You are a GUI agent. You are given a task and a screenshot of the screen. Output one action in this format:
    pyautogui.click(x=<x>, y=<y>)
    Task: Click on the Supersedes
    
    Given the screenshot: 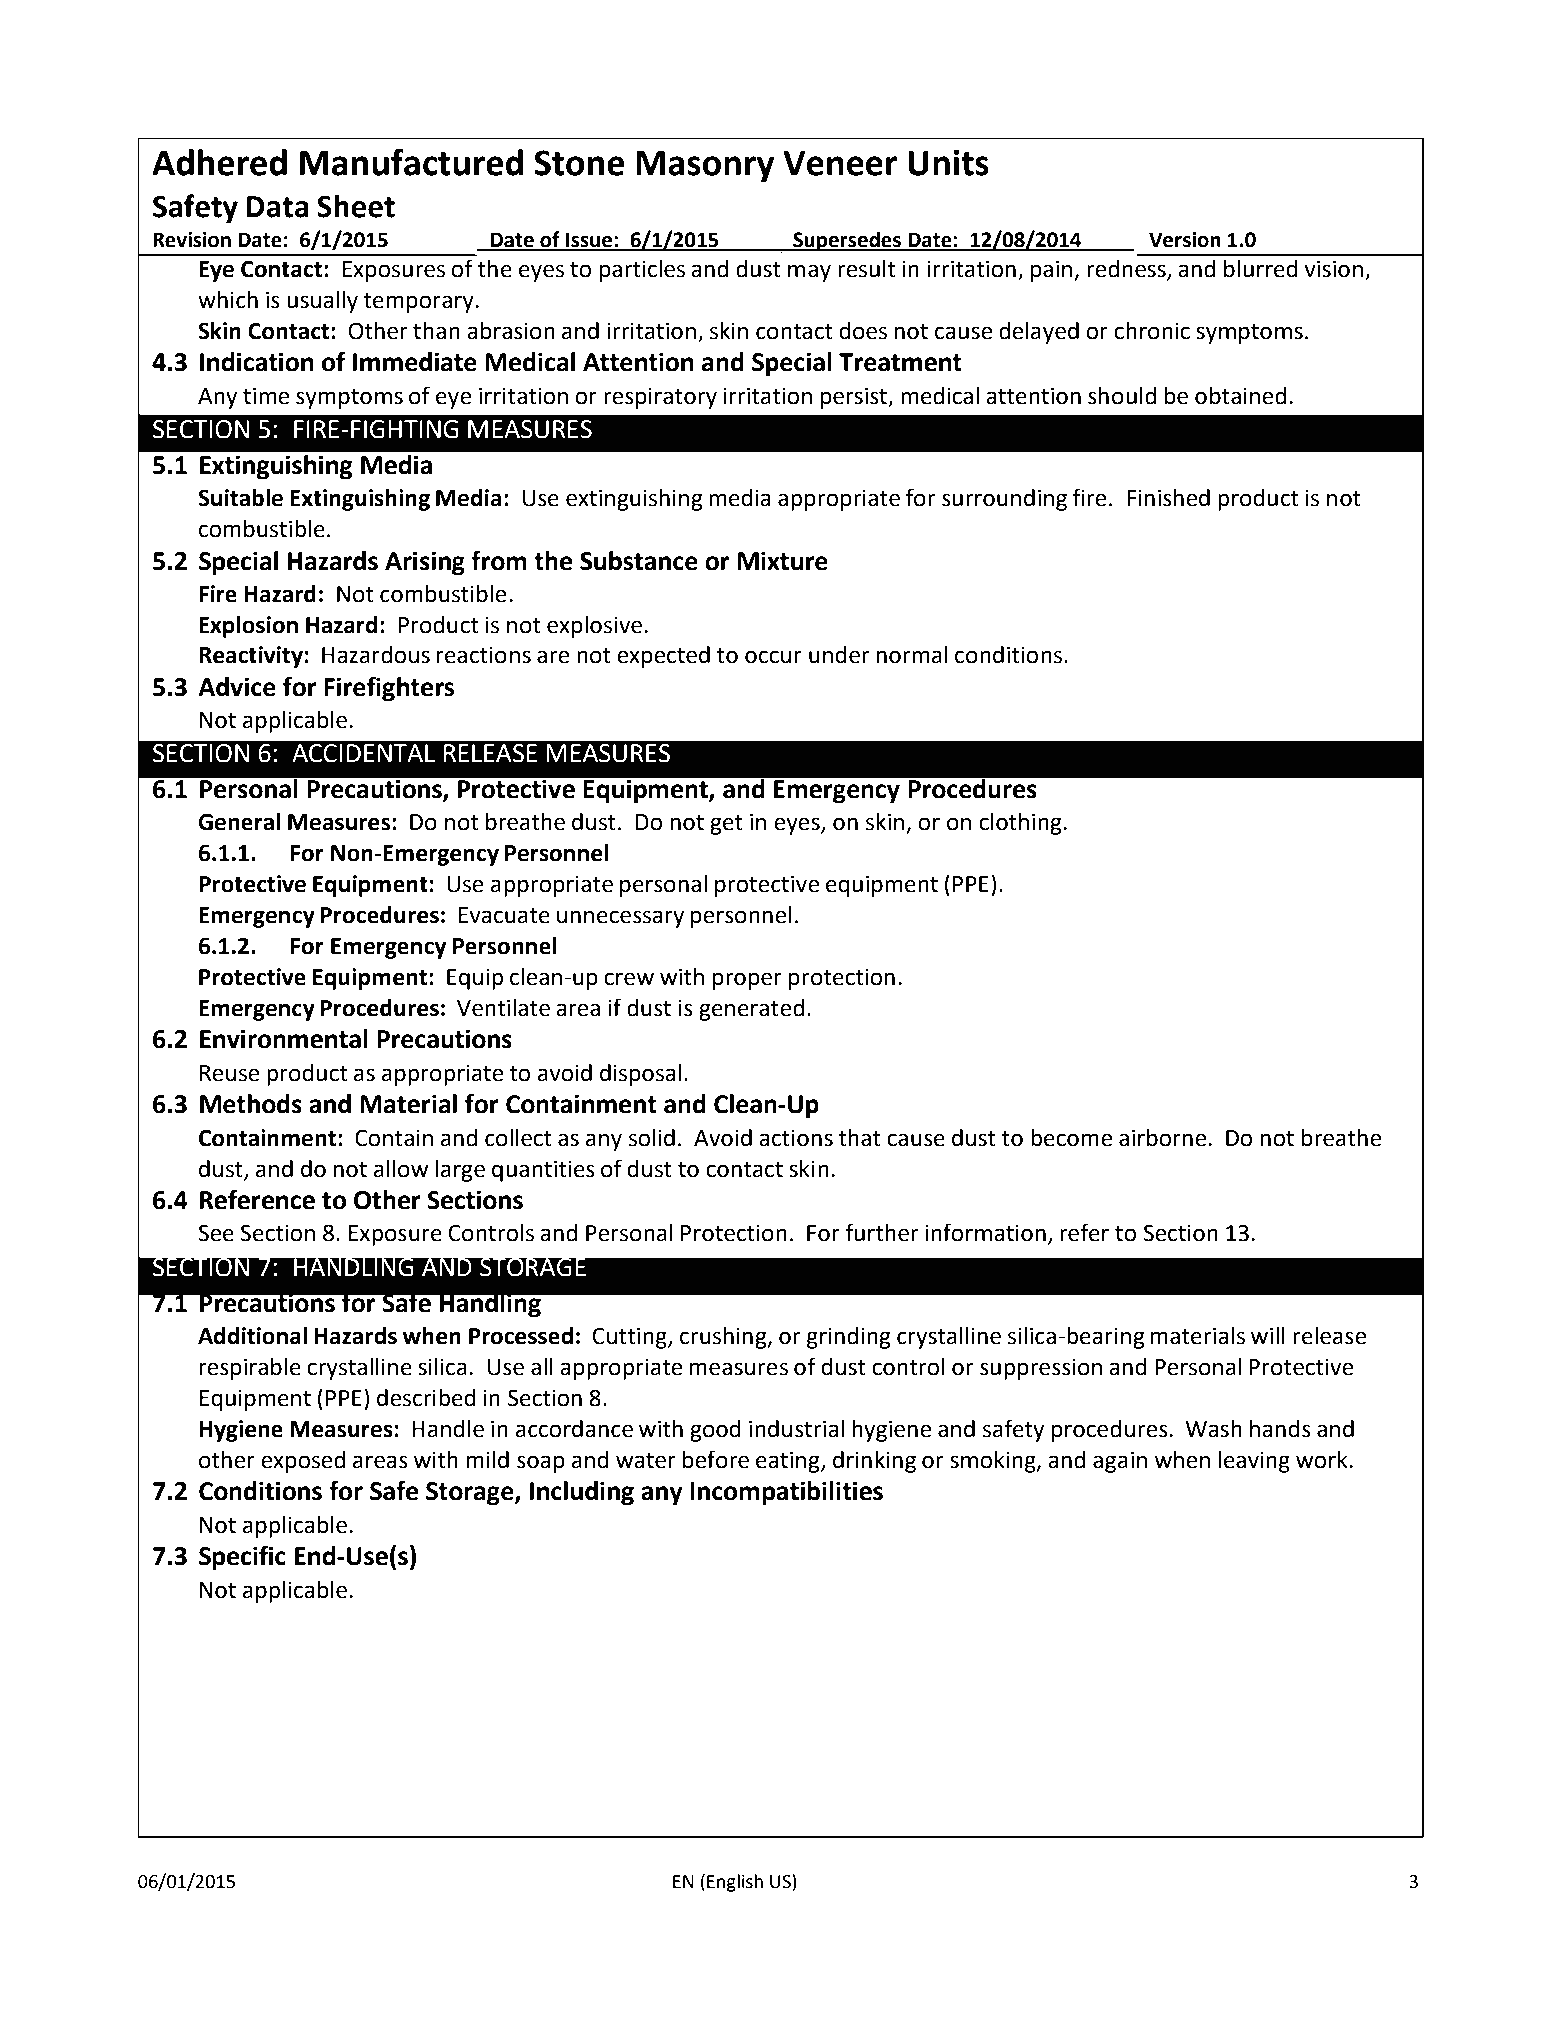 What is the action you would take?
    pyautogui.click(x=847, y=241)
